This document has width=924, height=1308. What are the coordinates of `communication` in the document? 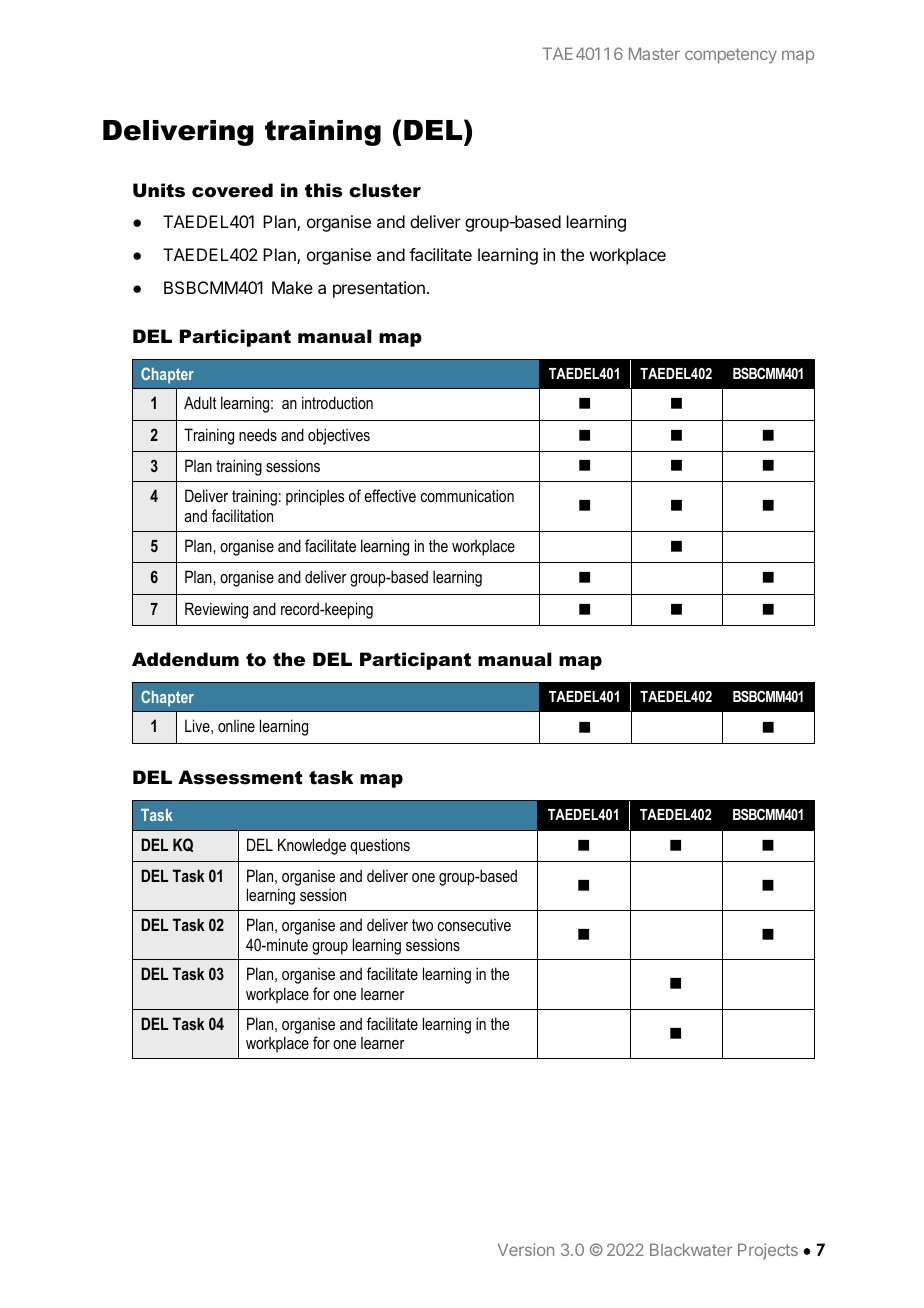 It's located at (467, 495).
